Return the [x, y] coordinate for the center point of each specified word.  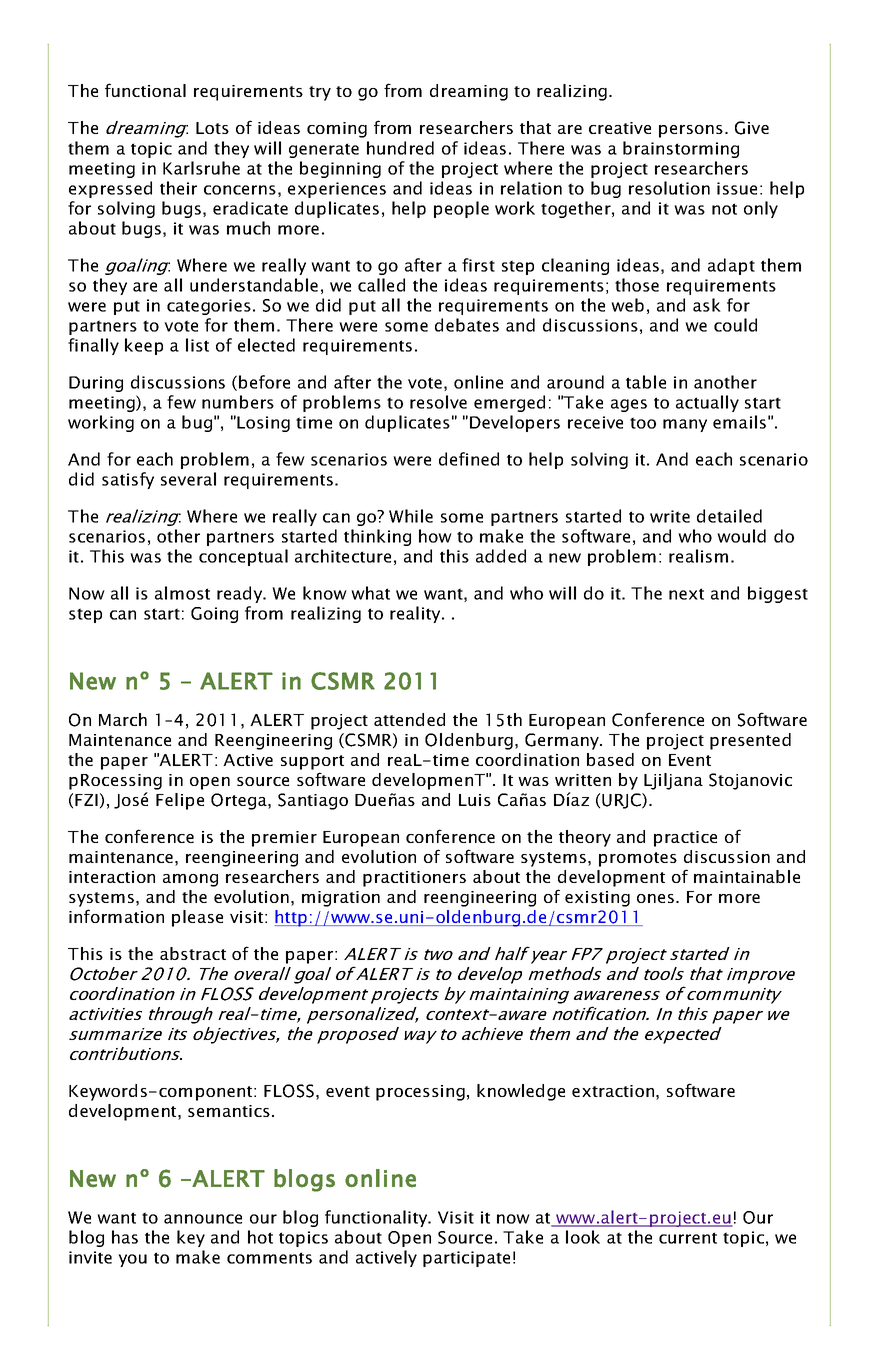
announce [203, 1219]
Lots [212, 128]
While [411, 516]
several [188, 479]
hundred [400, 148]
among [190, 880]
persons [691, 131]
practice [685, 839]
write [670, 516]
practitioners [414, 879]
